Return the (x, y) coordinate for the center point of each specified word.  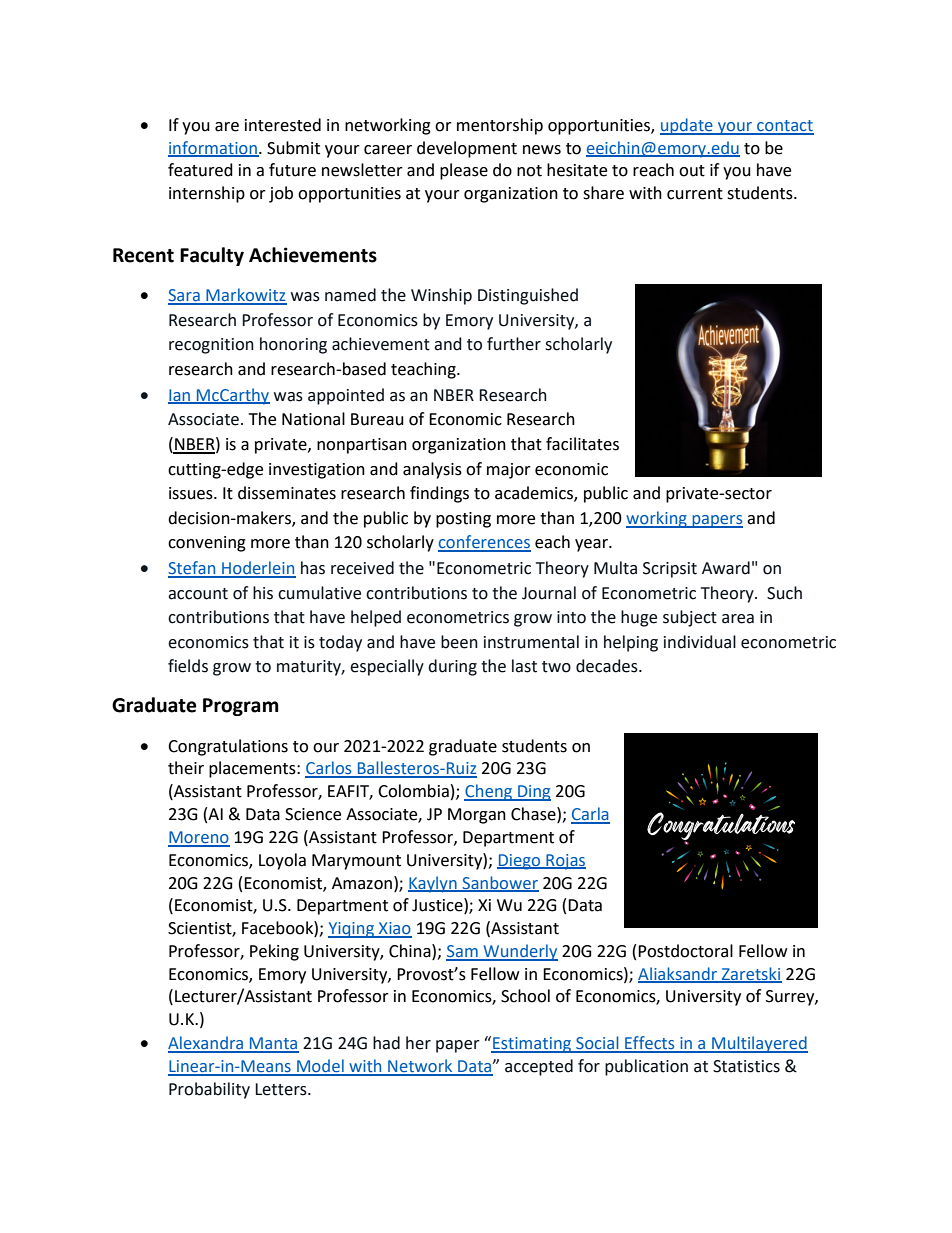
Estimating (532, 1045)
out (692, 171)
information (213, 148)
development (467, 149)
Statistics (746, 1066)
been (459, 642)
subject (690, 618)
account (198, 594)
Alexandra (207, 1044)
